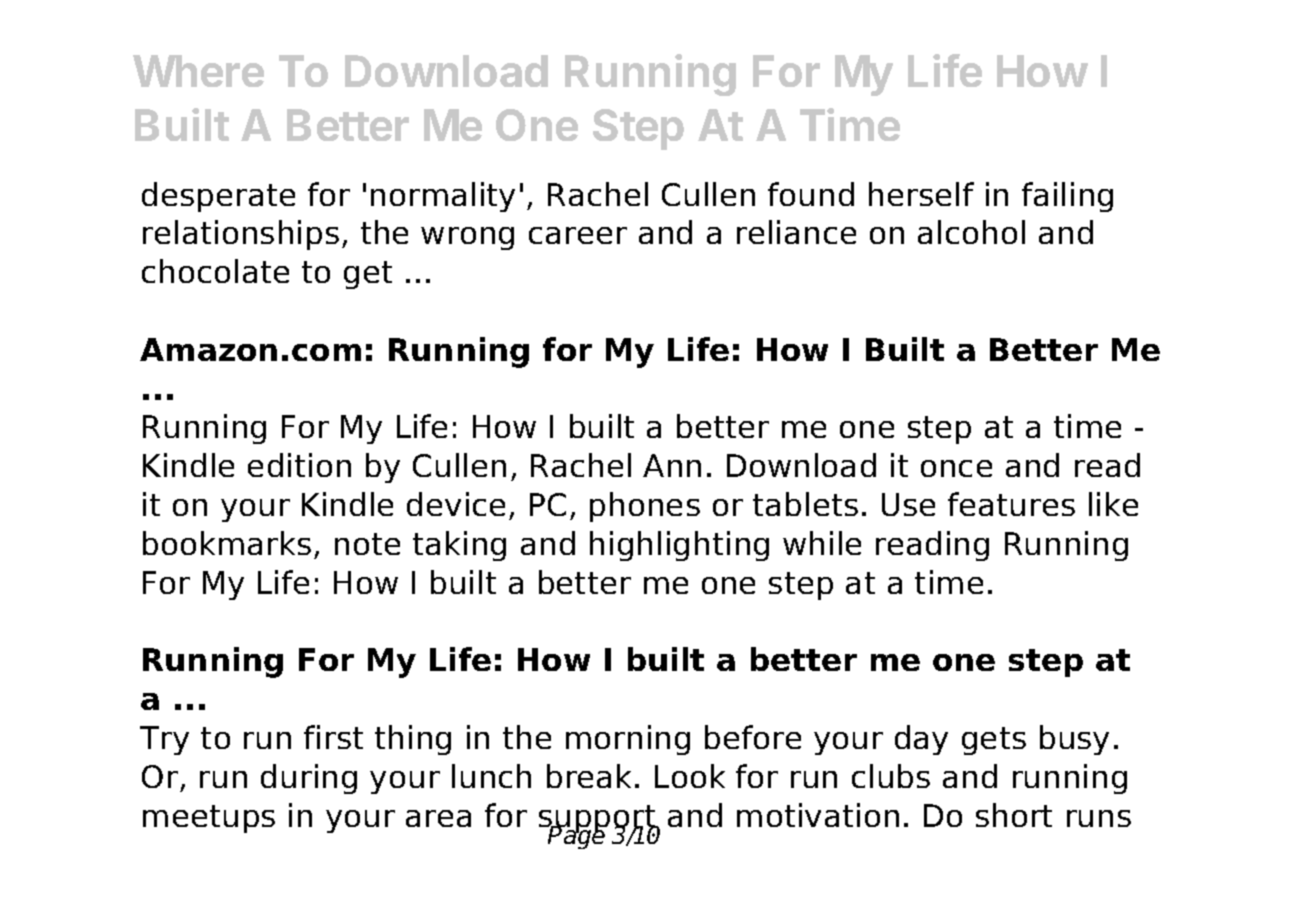 The height and width of the screenshot is (924, 1303). I want to click on meetups, so click(209, 819).
